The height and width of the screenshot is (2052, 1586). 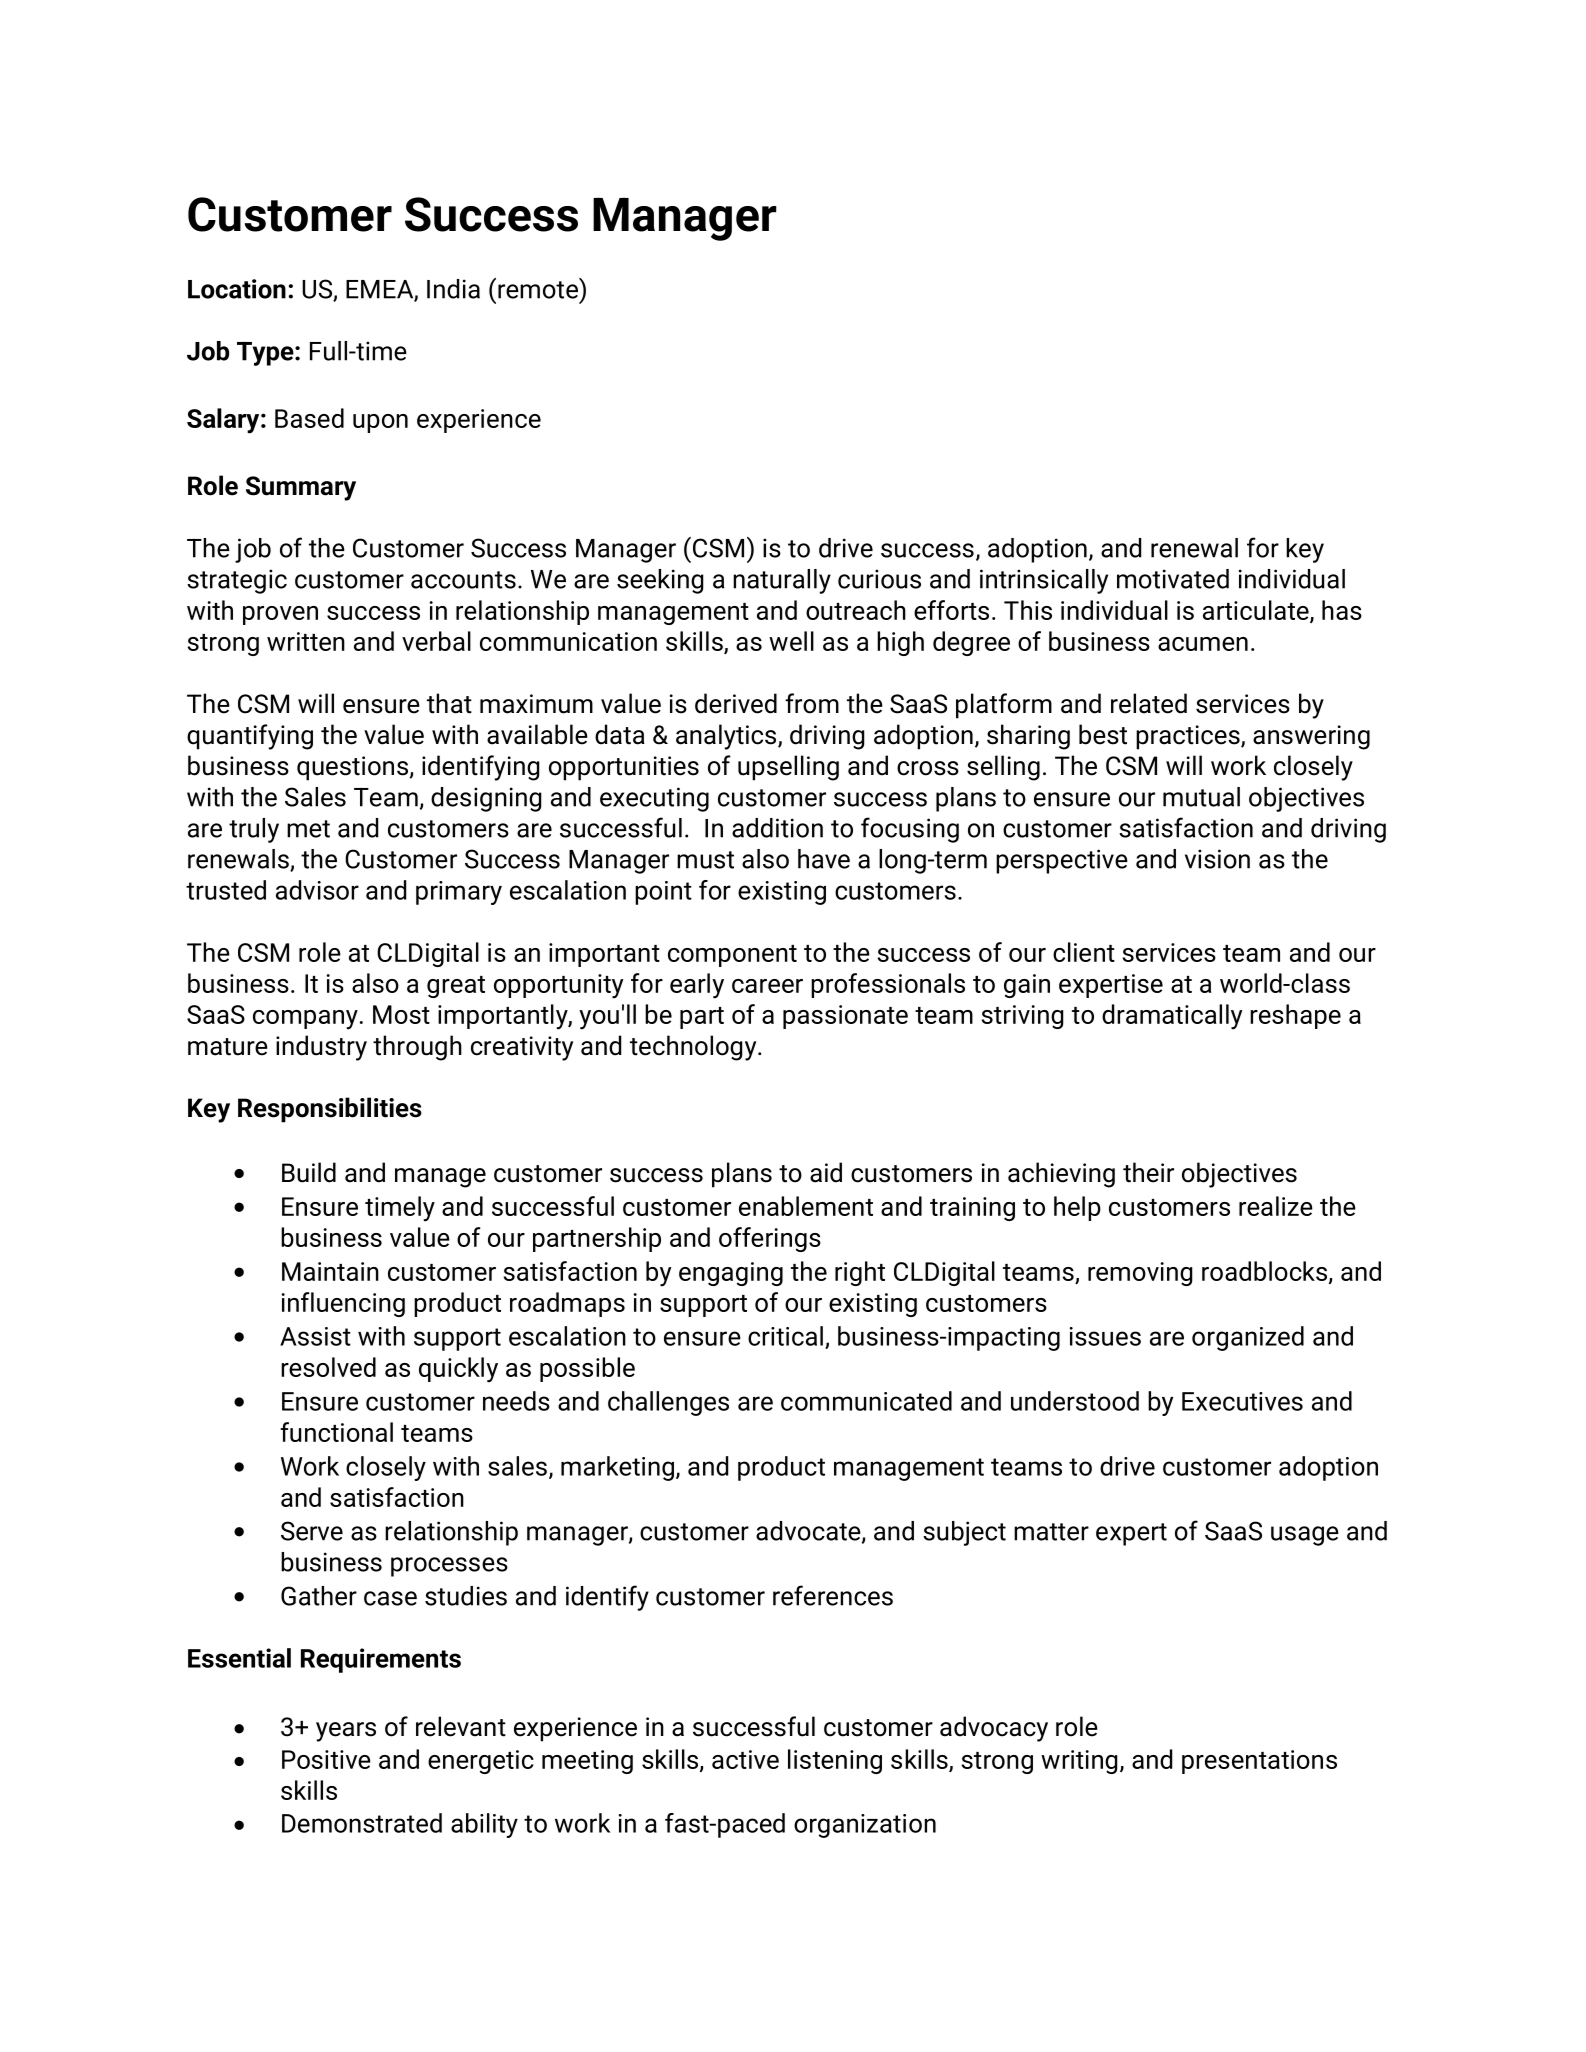 I want to click on advisor, so click(x=317, y=890).
